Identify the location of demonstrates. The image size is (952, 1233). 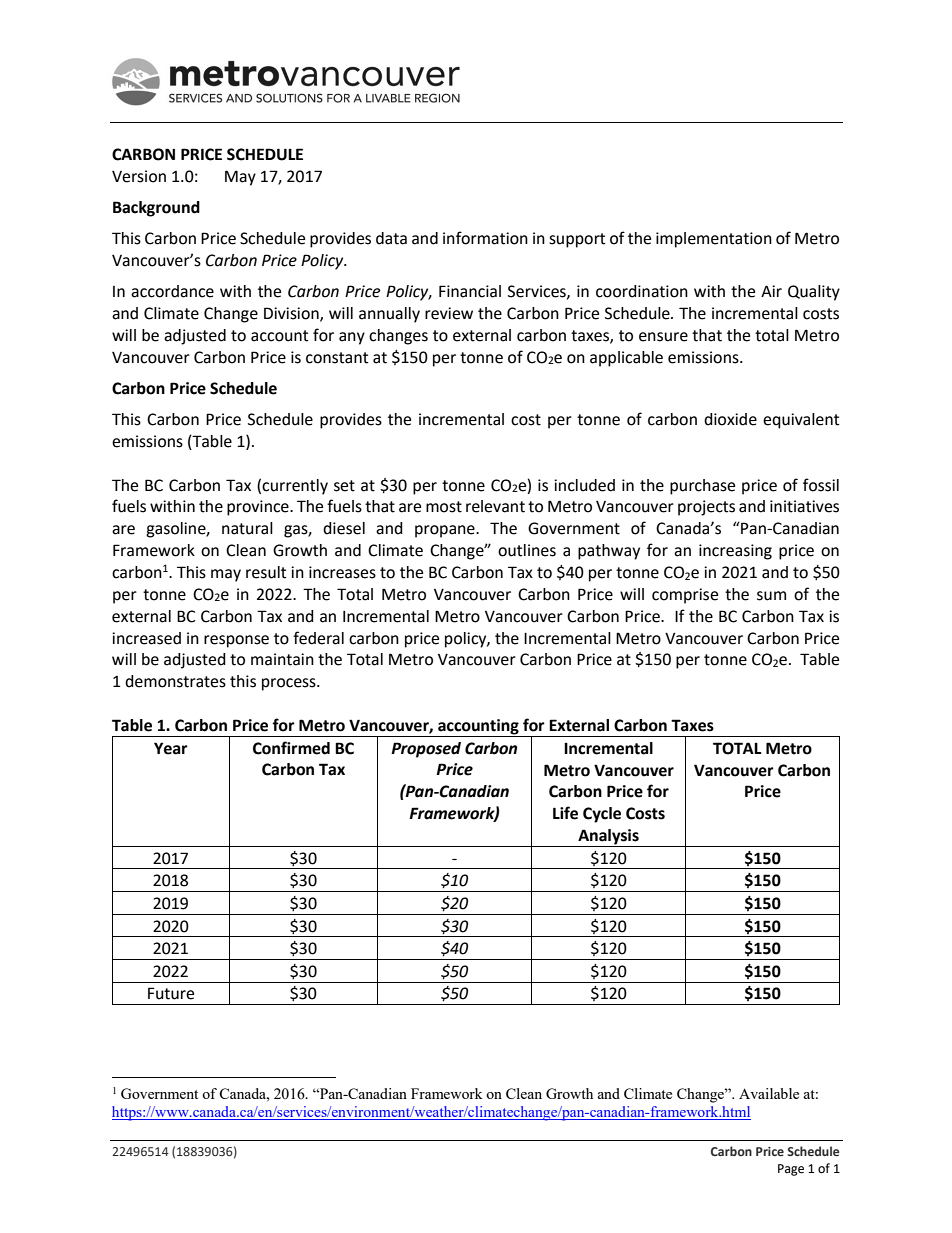
(175, 681).
